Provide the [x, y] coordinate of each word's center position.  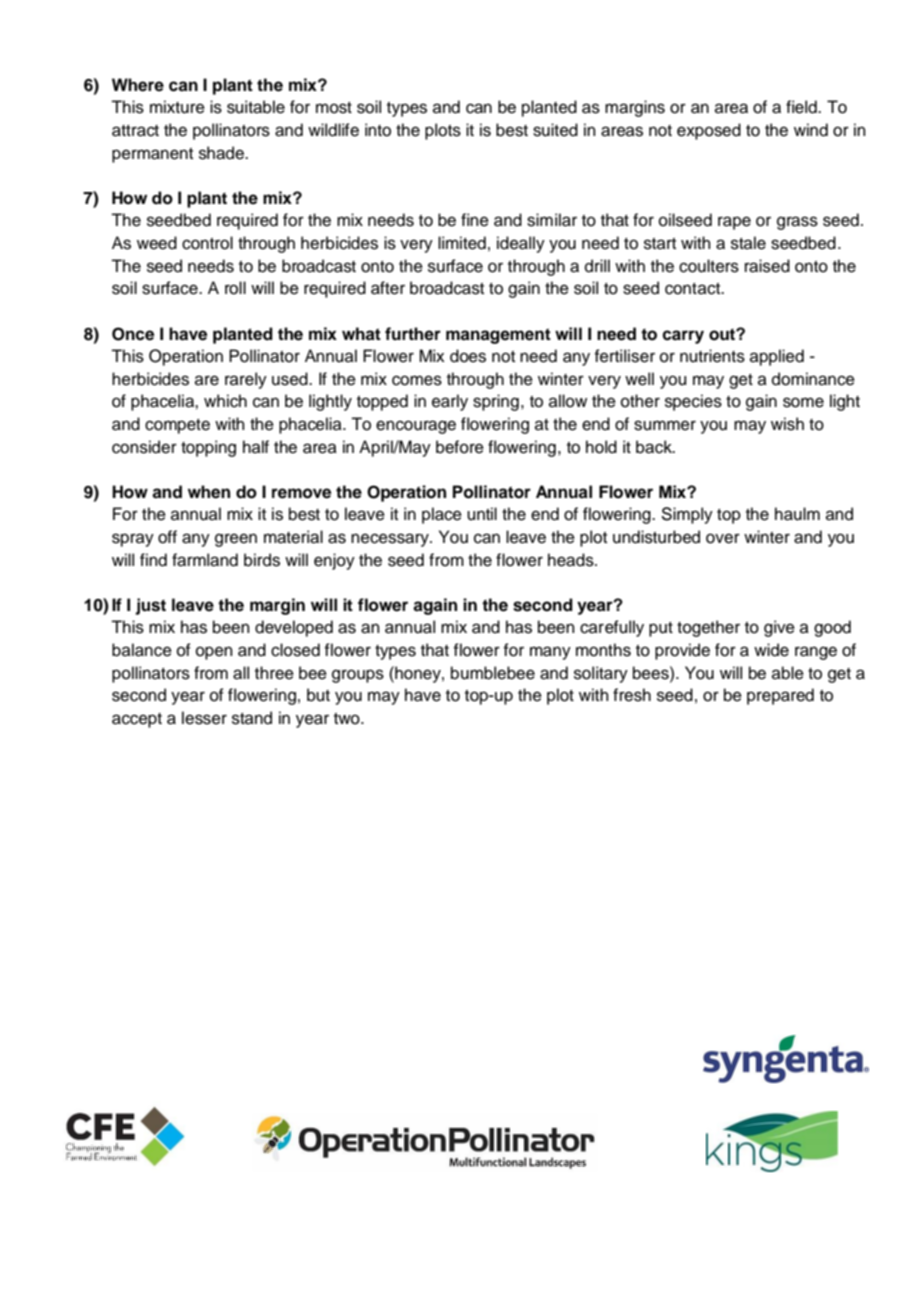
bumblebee [493, 673]
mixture [177, 107]
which [225, 401]
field [802, 107]
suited [555, 130]
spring [496, 402]
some [803, 402]
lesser [204, 718]
